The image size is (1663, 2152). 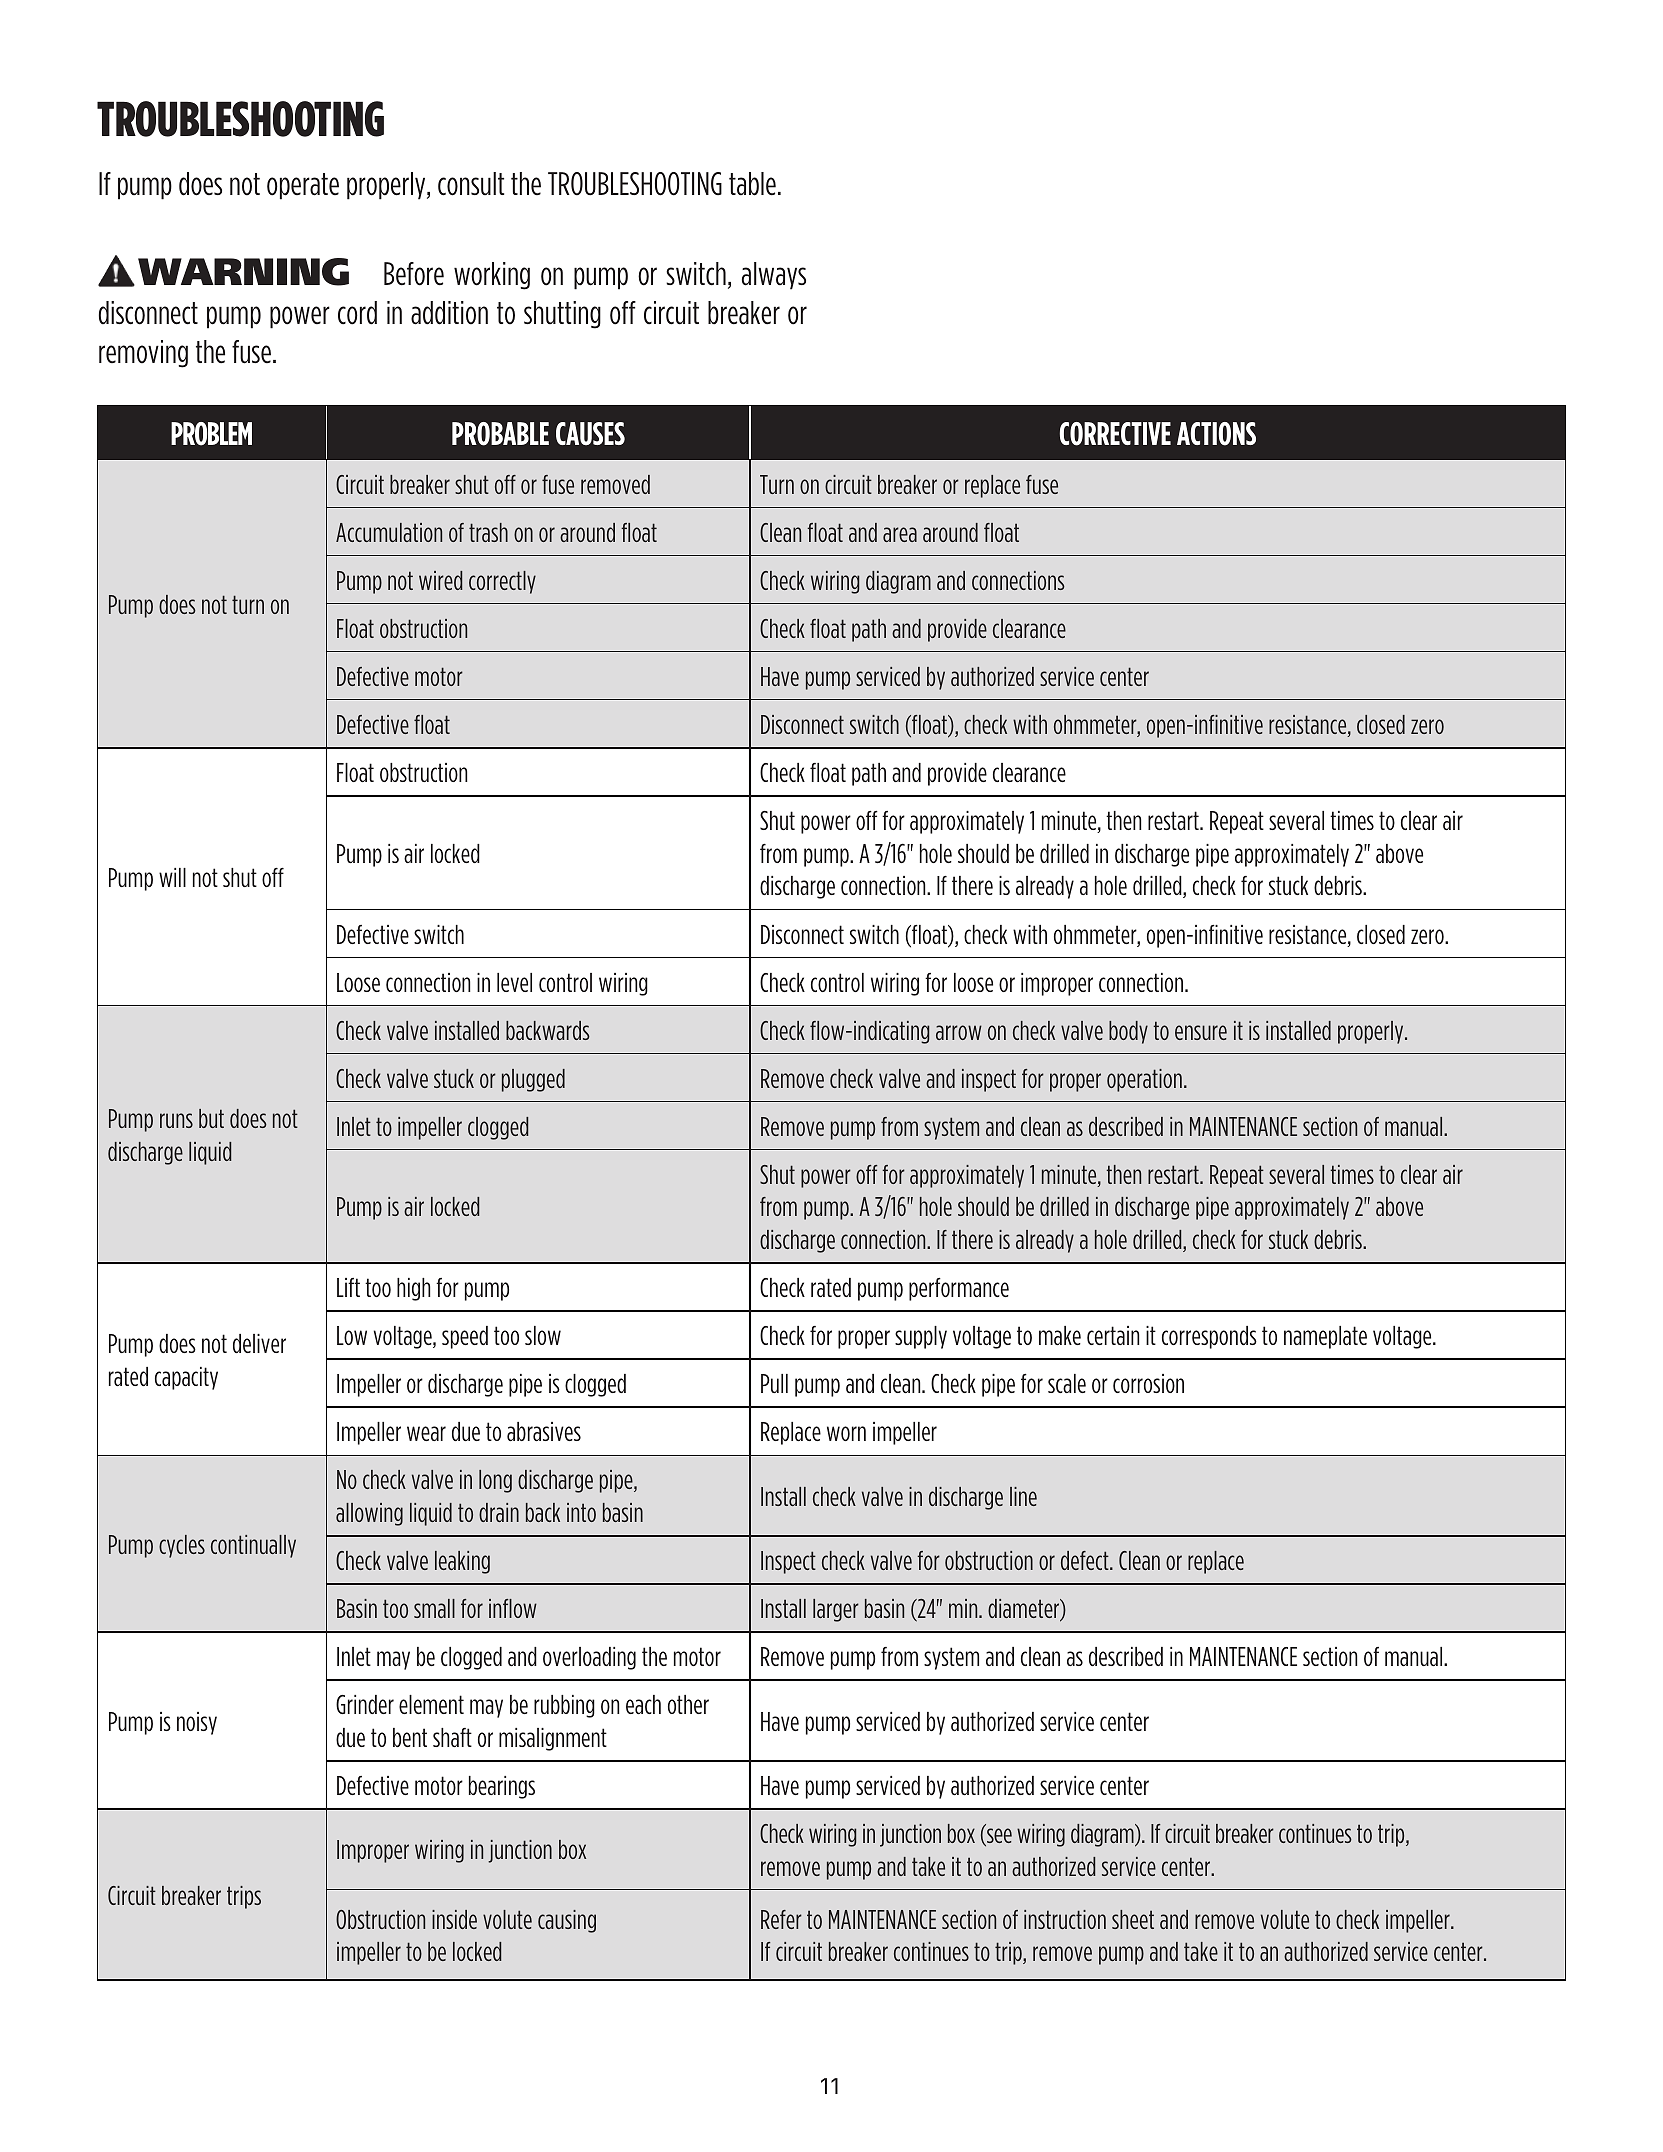 What do you see at coordinates (389, 532) in the document?
I see `Accumulation` at bounding box center [389, 532].
